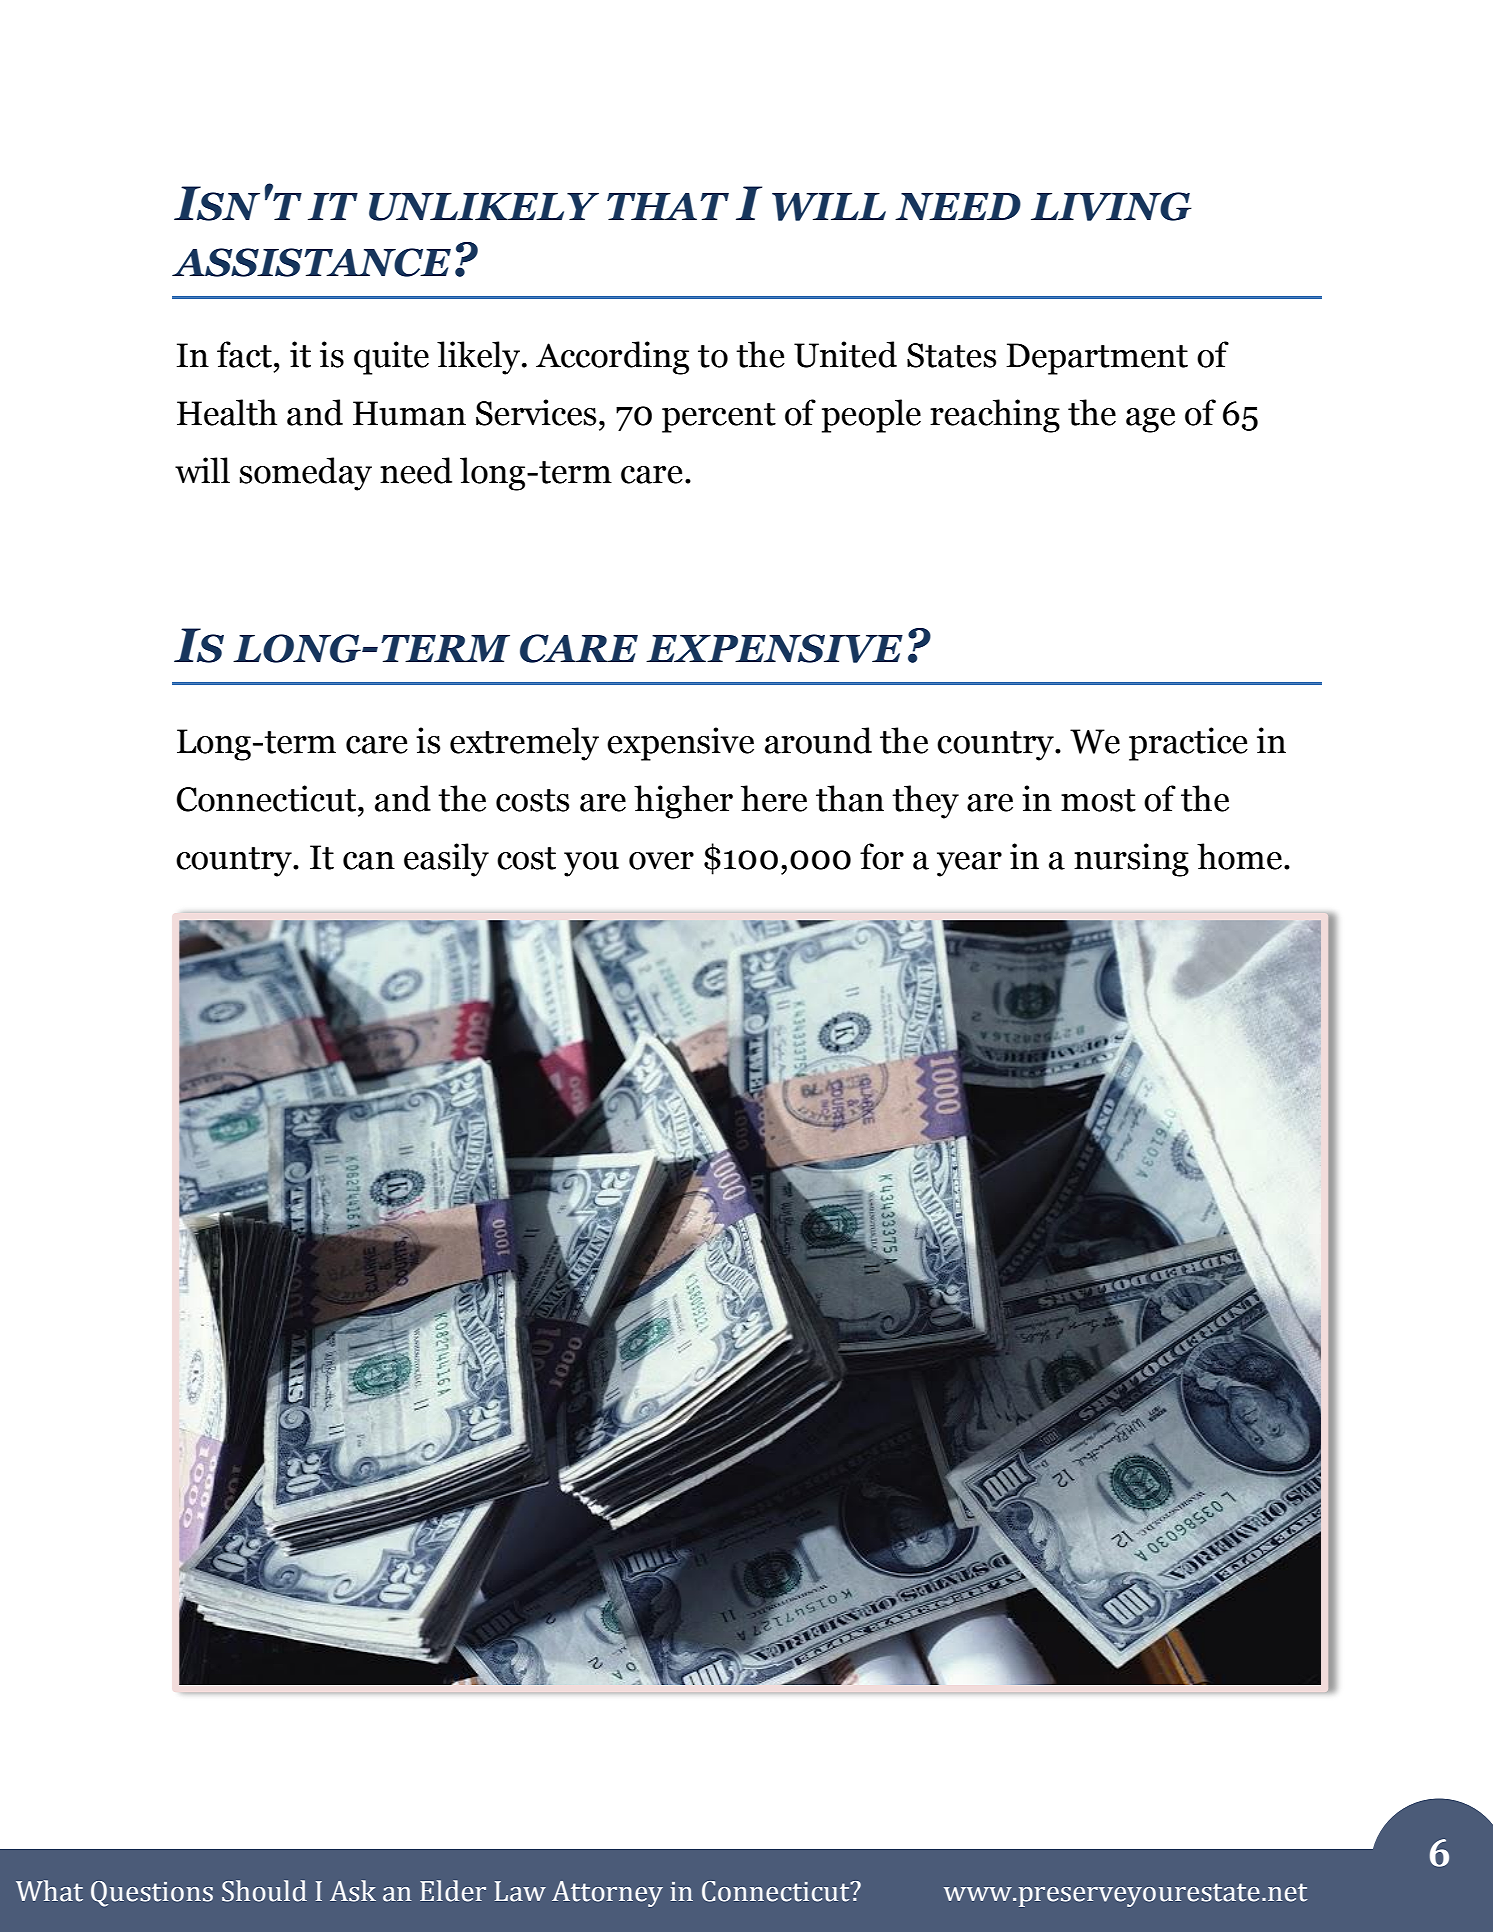 Image resolution: width=1493 pixels, height=1932 pixels. I want to click on higher, so click(683, 802).
